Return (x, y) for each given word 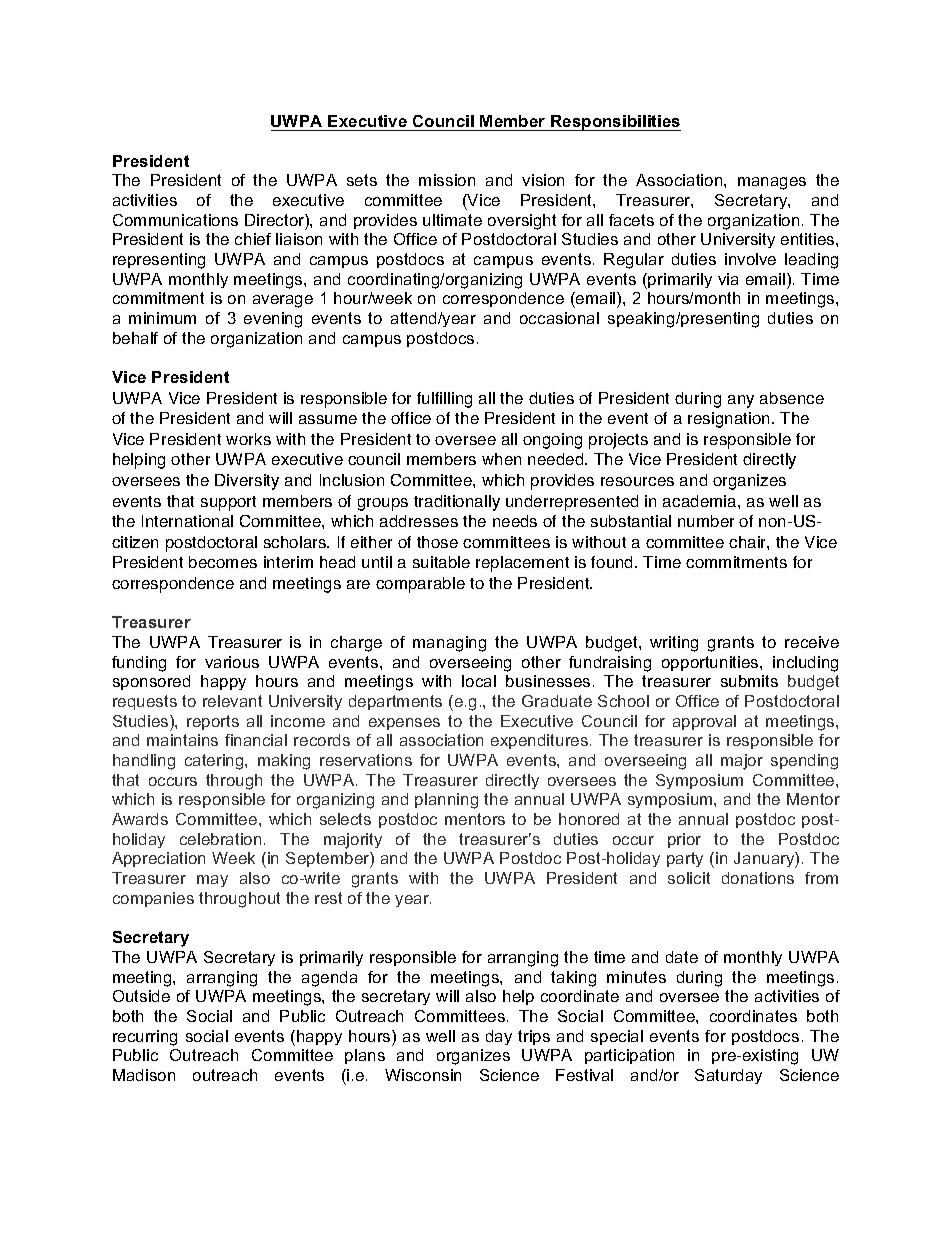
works (248, 439)
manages (772, 183)
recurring (145, 1038)
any (741, 401)
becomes (223, 562)
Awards (140, 819)
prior (684, 840)
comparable (420, 585)
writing (674, 644)
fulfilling (444, 400)
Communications (175, 220)
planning (446, 801)
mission (447, 180)
